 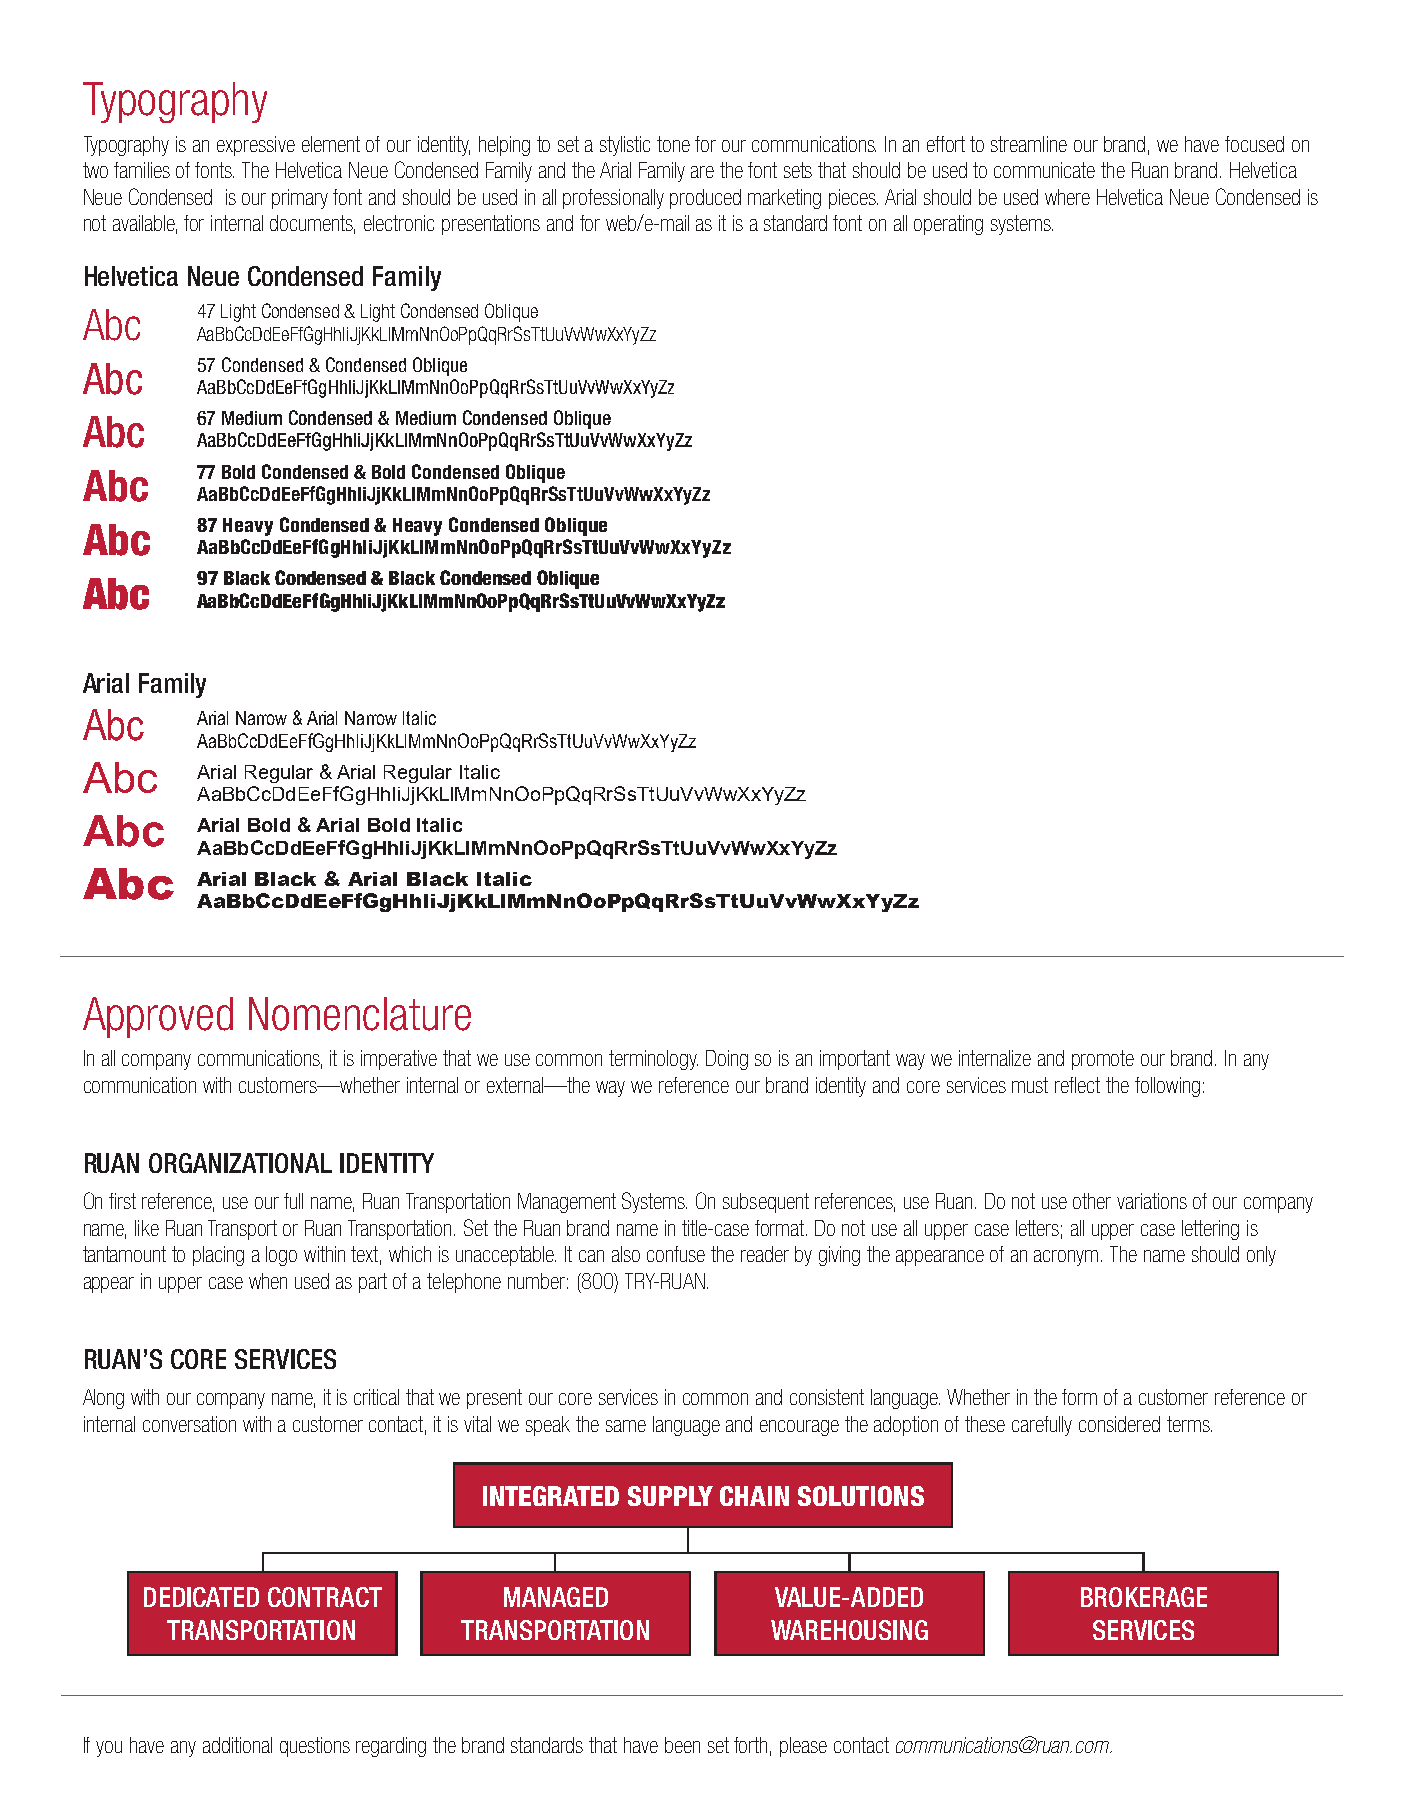 I want to click on operating, so click(x=948, y=225).
